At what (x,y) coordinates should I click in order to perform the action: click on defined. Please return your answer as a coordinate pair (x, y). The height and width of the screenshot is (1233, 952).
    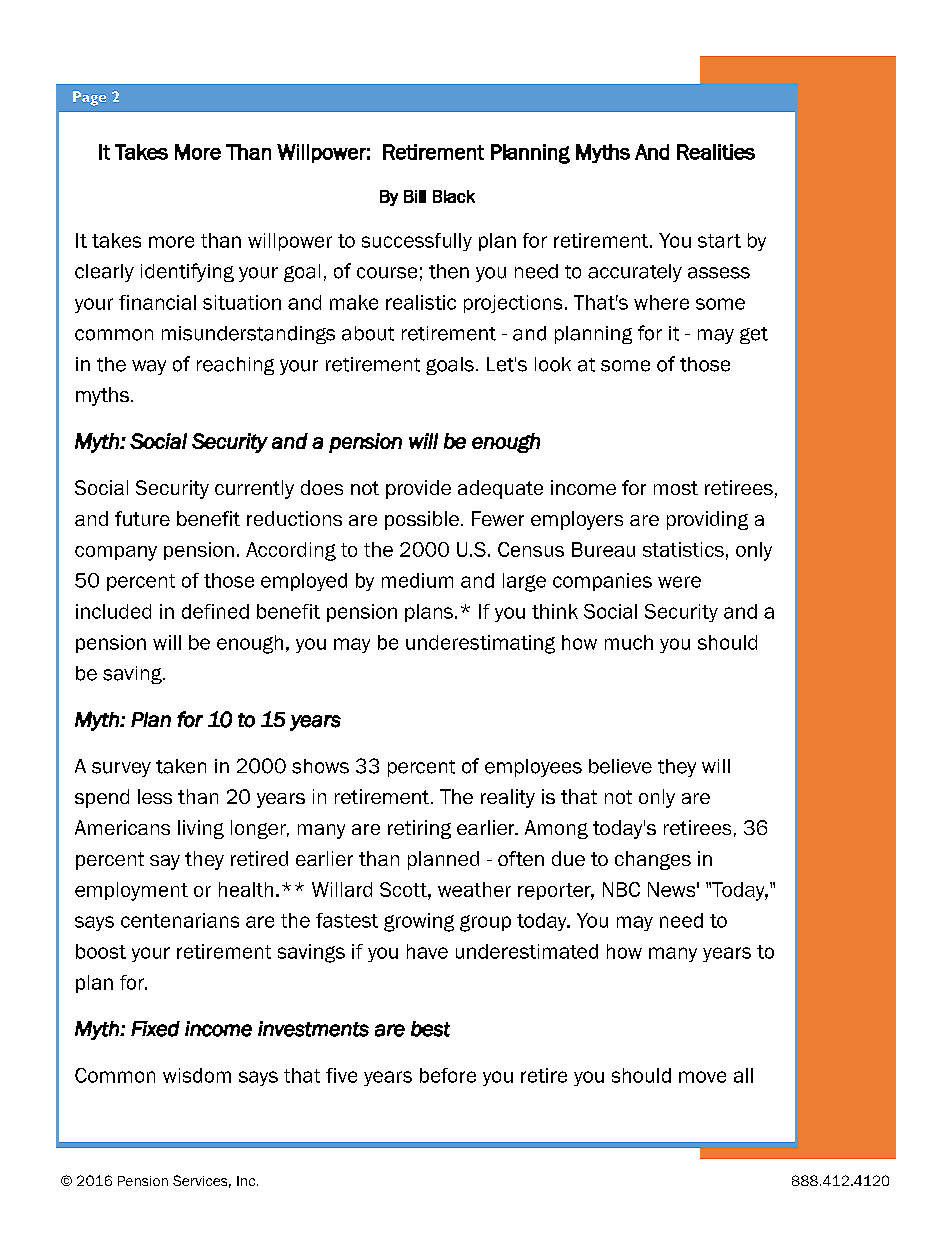
    Looking at the image, I should click on (215, 611).
